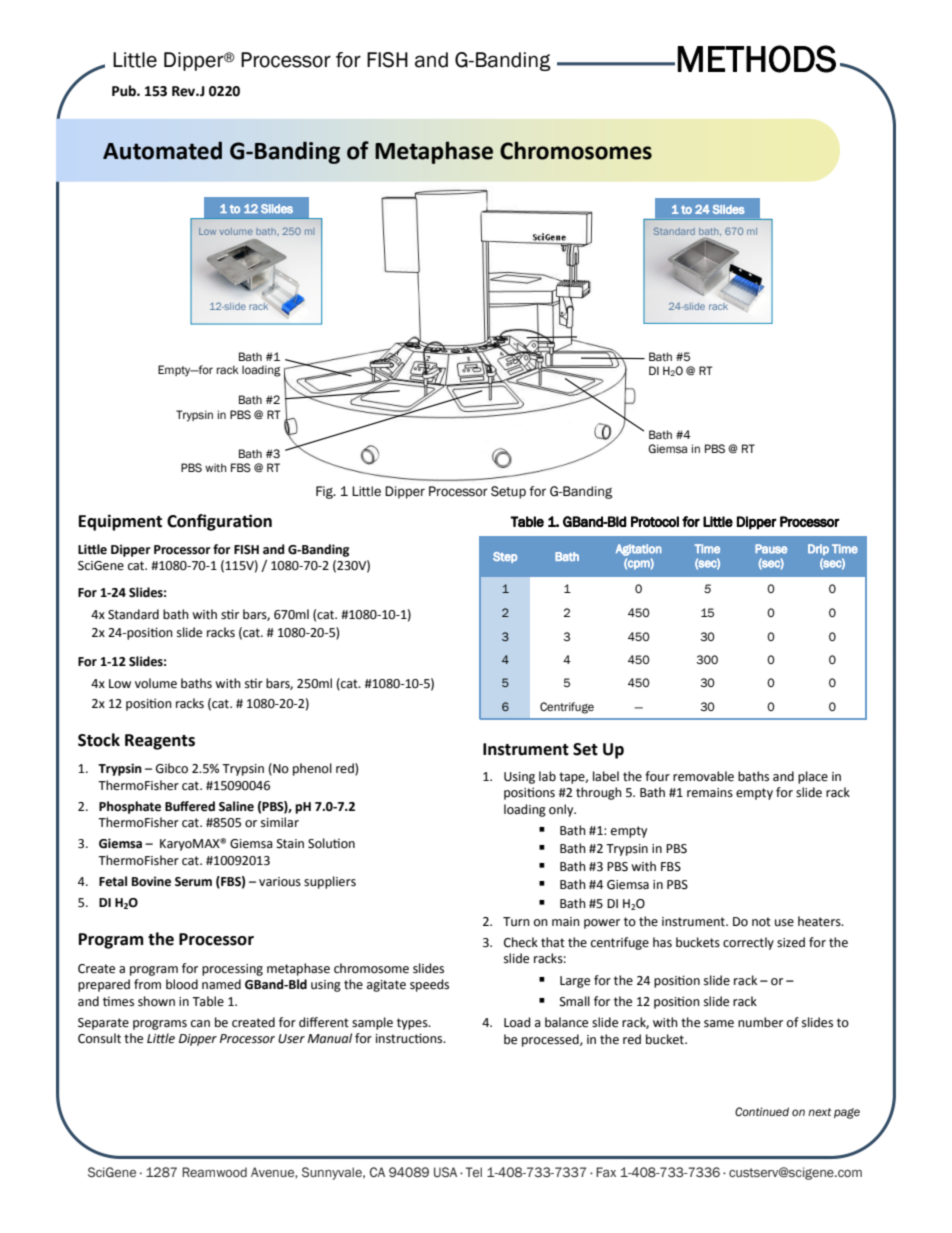  What do you see at coordinates (655, 521) in the screenshot?
I see `Protocol` at bounding box center [655, 521].
